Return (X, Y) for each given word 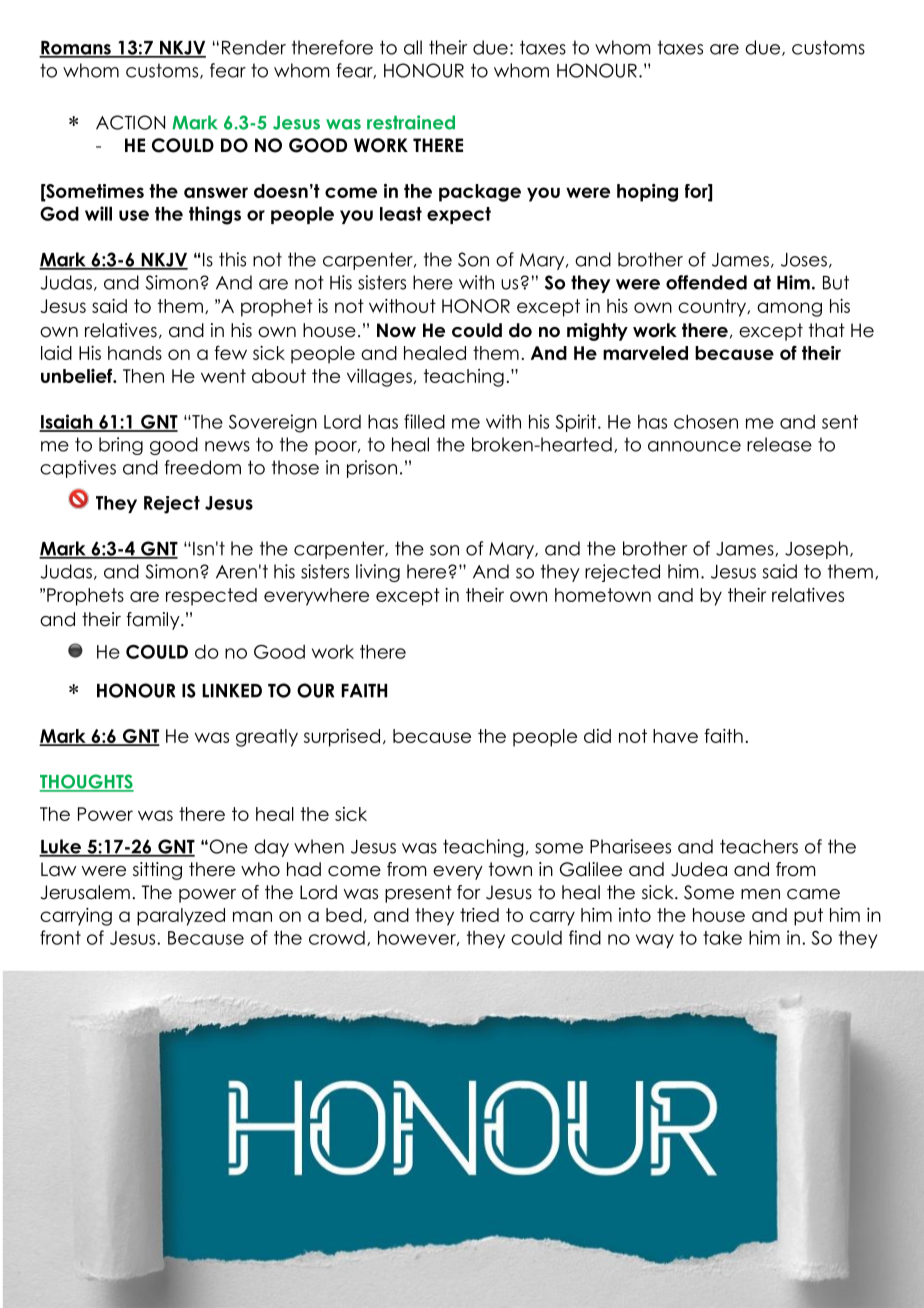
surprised (342, 738)
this (232, 259)
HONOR (476, 306)
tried (479, 915)
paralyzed (181, 917)
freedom (203, 467)
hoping (647, 193)
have (675, 736)
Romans (76, 49)
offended (706, 282)
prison (372, 469)
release (779, 444)
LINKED (232, 691)
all (413, 47)
